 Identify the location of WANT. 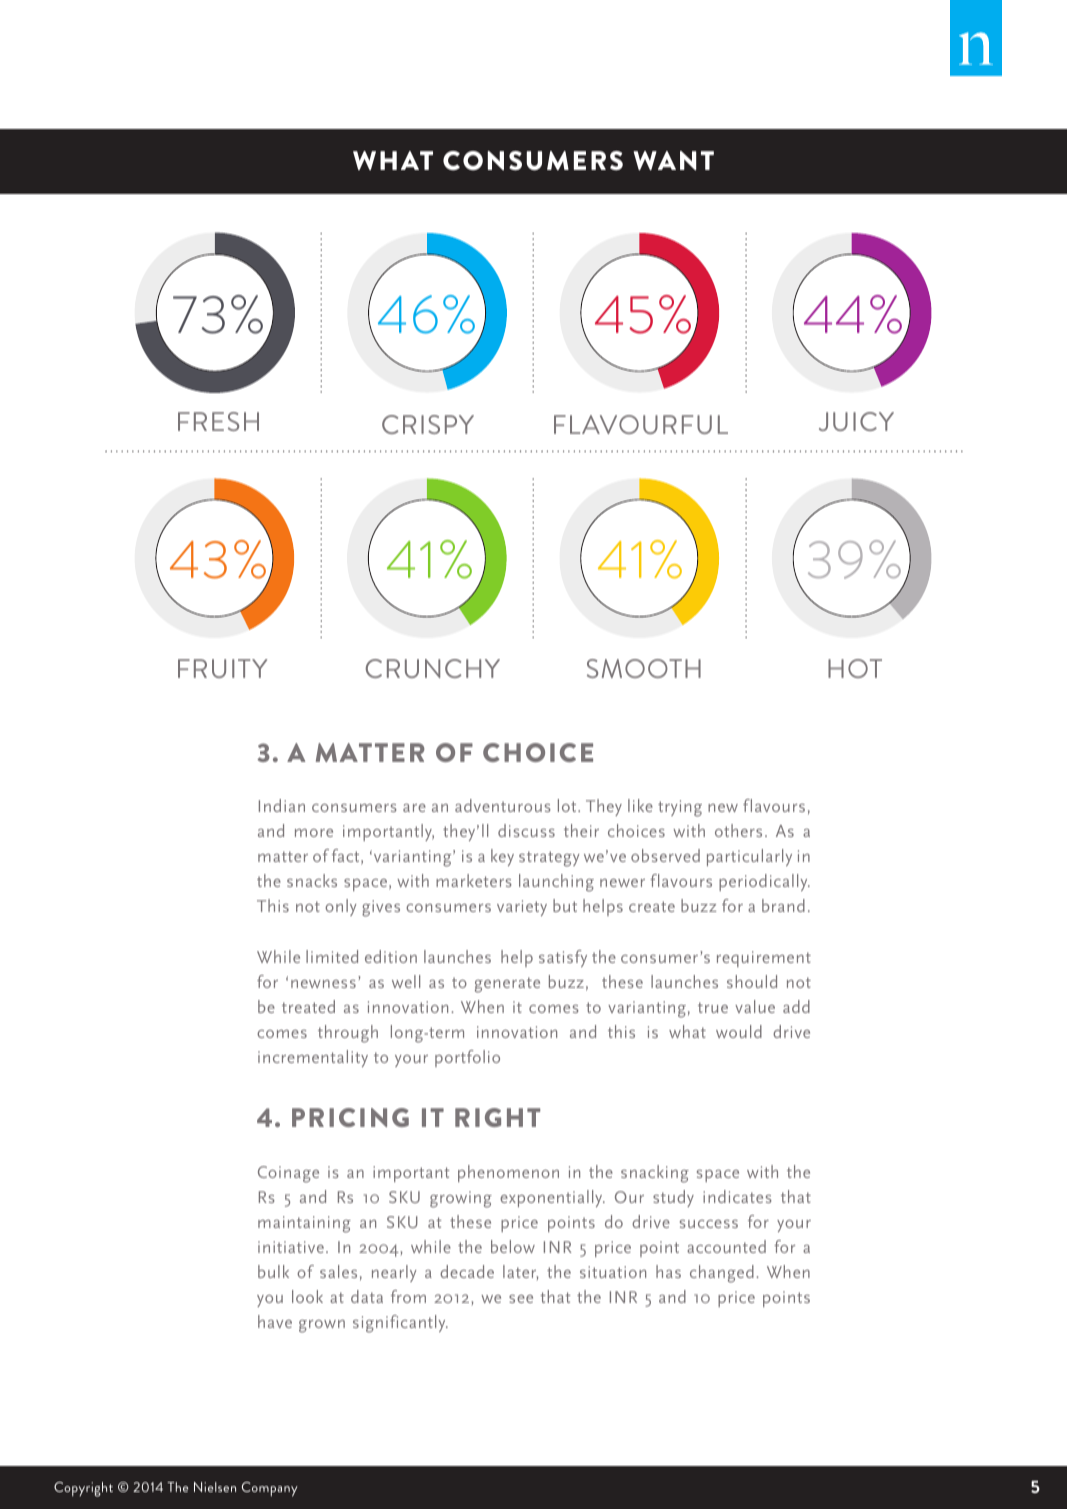
(673, 161).
